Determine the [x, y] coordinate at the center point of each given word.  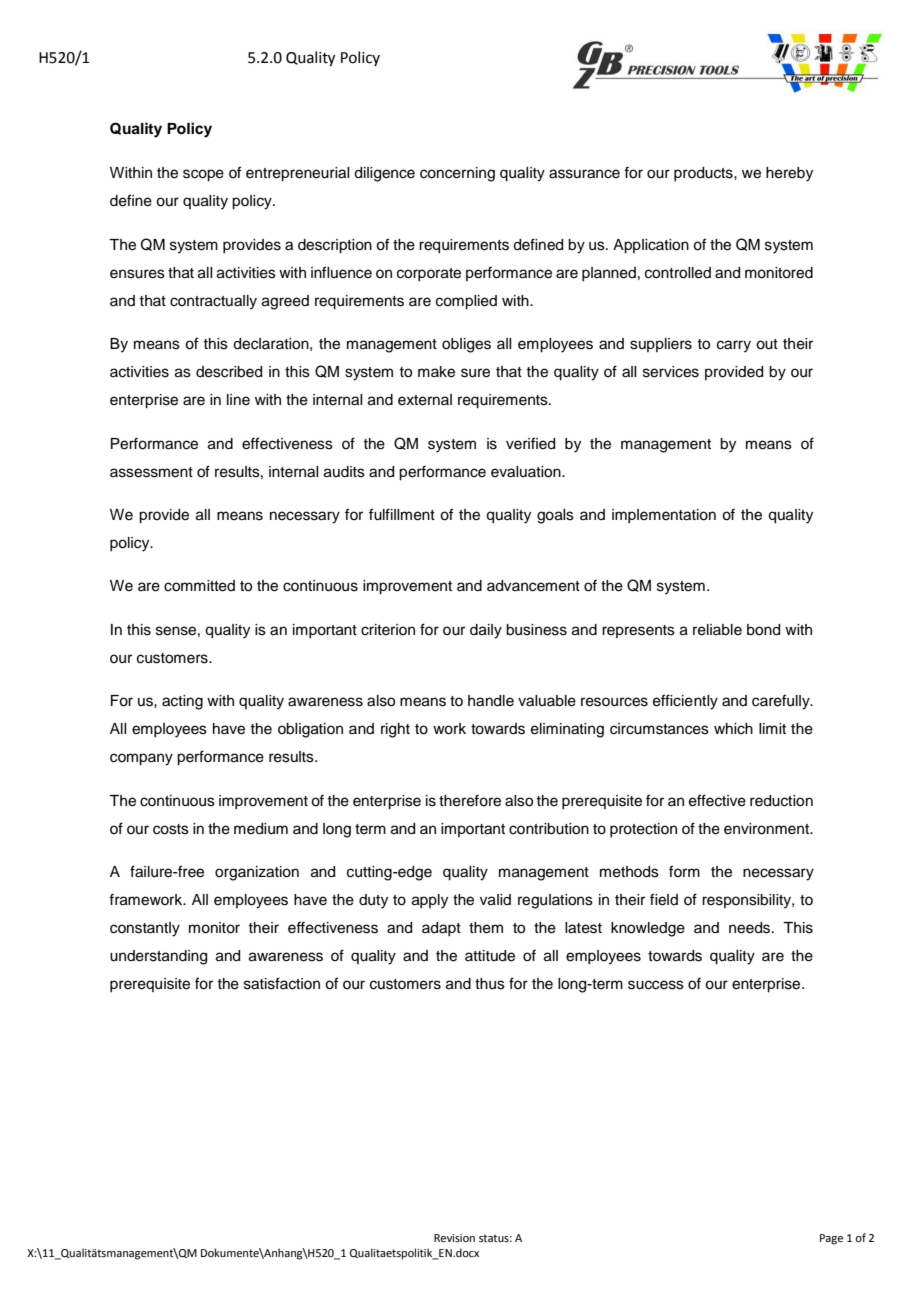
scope [203, 175]
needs [751, 928]
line [238, 400]
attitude [490, 956]
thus [490, 984]
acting [182, 702]
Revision [454, 1238]
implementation [664, 516]
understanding [158, 957]
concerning [457, 174]
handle [491, 701]
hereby [789, 174]
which [733, 729]
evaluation [527, 472]
